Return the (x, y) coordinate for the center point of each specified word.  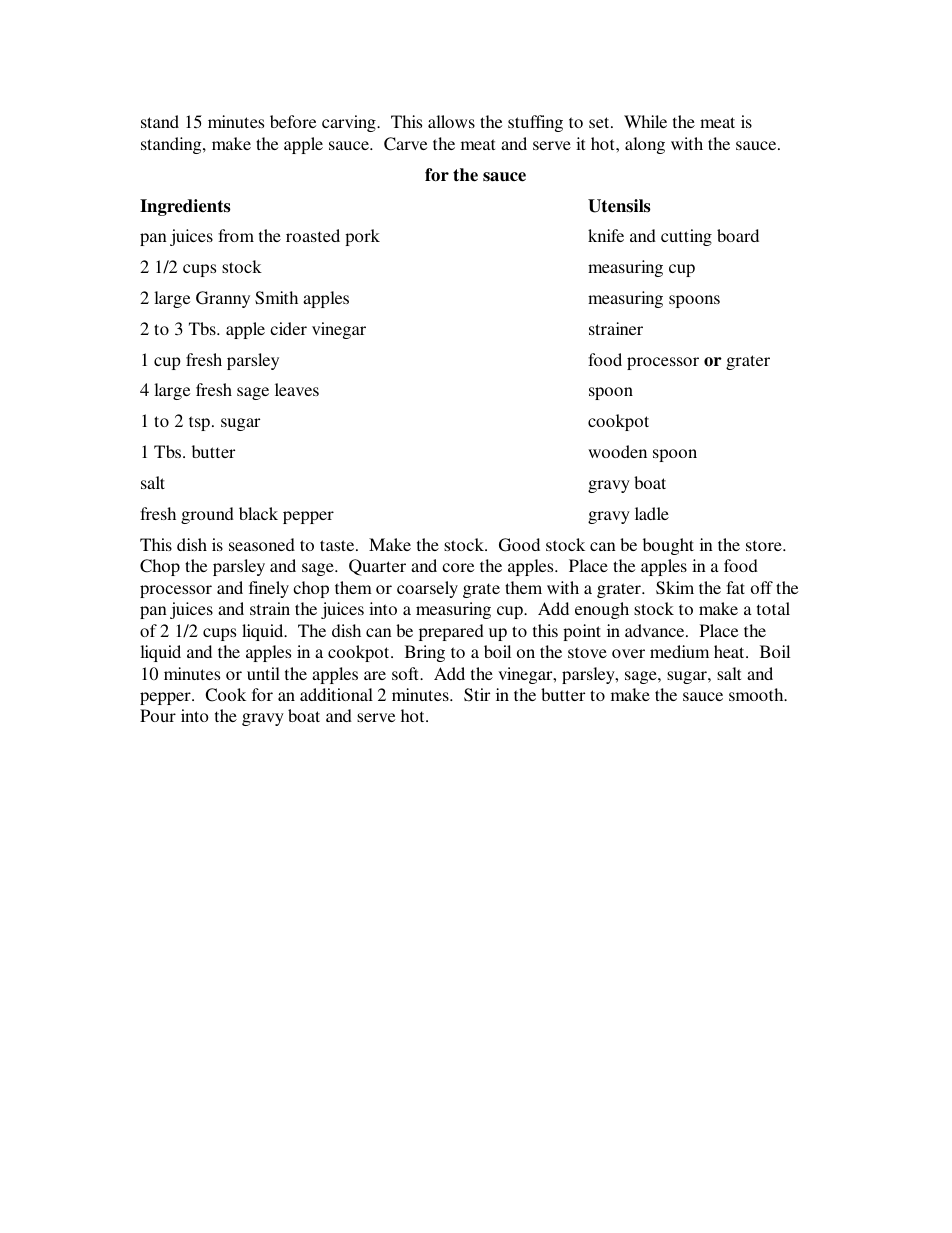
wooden (617, 451)
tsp (199, 423)
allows (451, 121)
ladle (652, 513)
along (645, 145)
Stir (477, 695)
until (263, 673)
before (293, 121)
